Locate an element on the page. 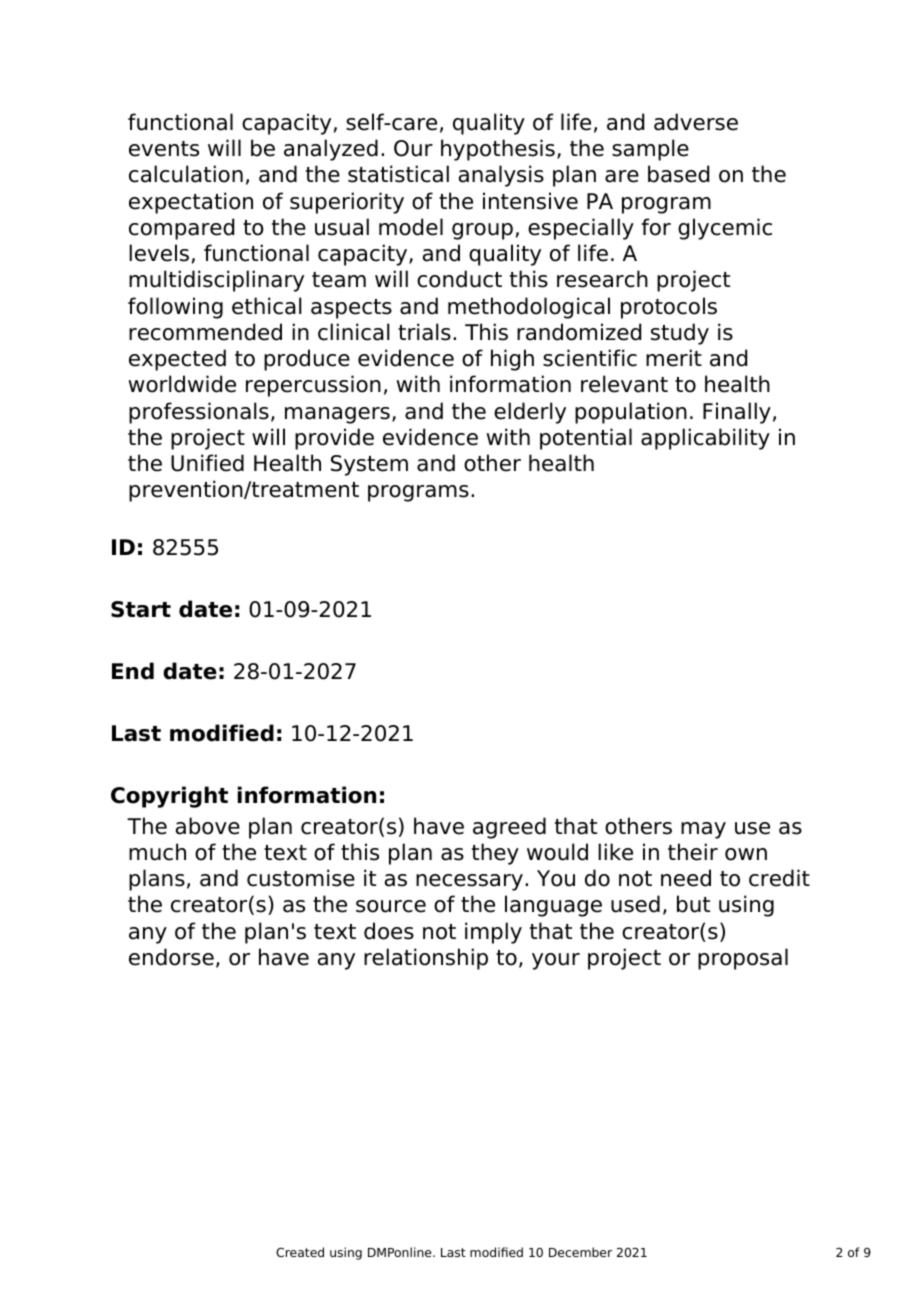  endorse is located at coordinates (171, 957).
